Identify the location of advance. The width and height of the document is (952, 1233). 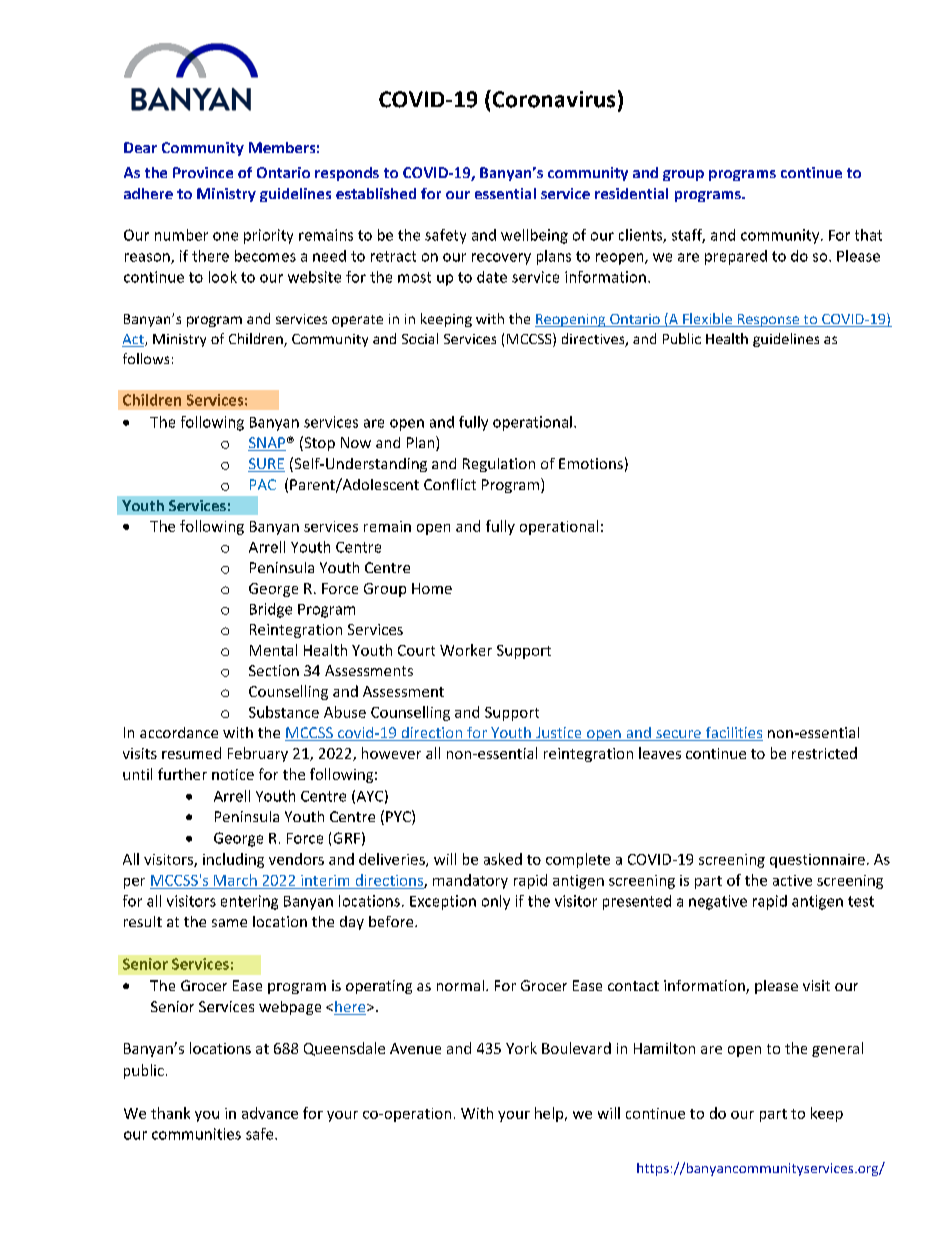
(270, 1113).
